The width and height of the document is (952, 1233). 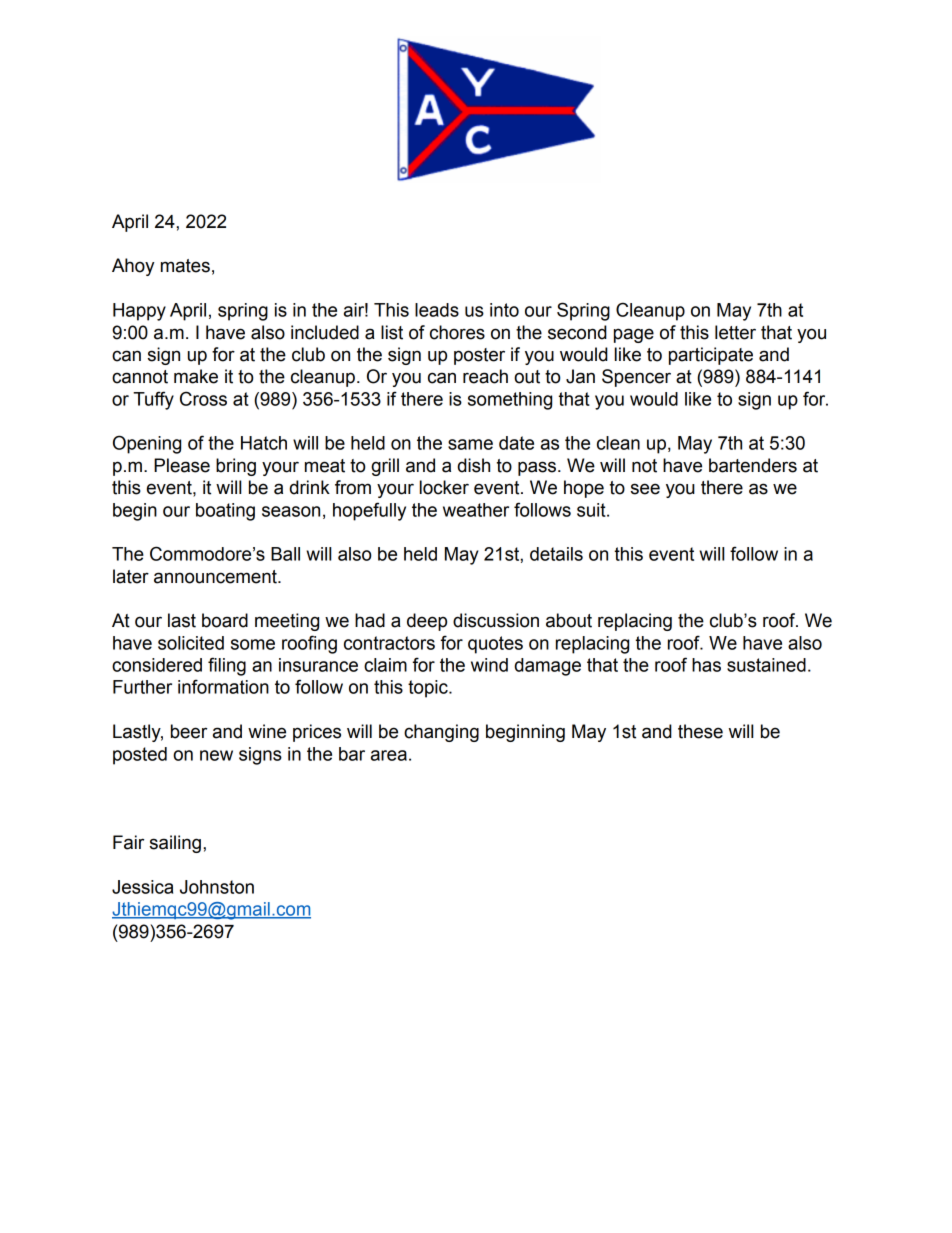 I want to click on announcement, so click(x=216, y=577).
